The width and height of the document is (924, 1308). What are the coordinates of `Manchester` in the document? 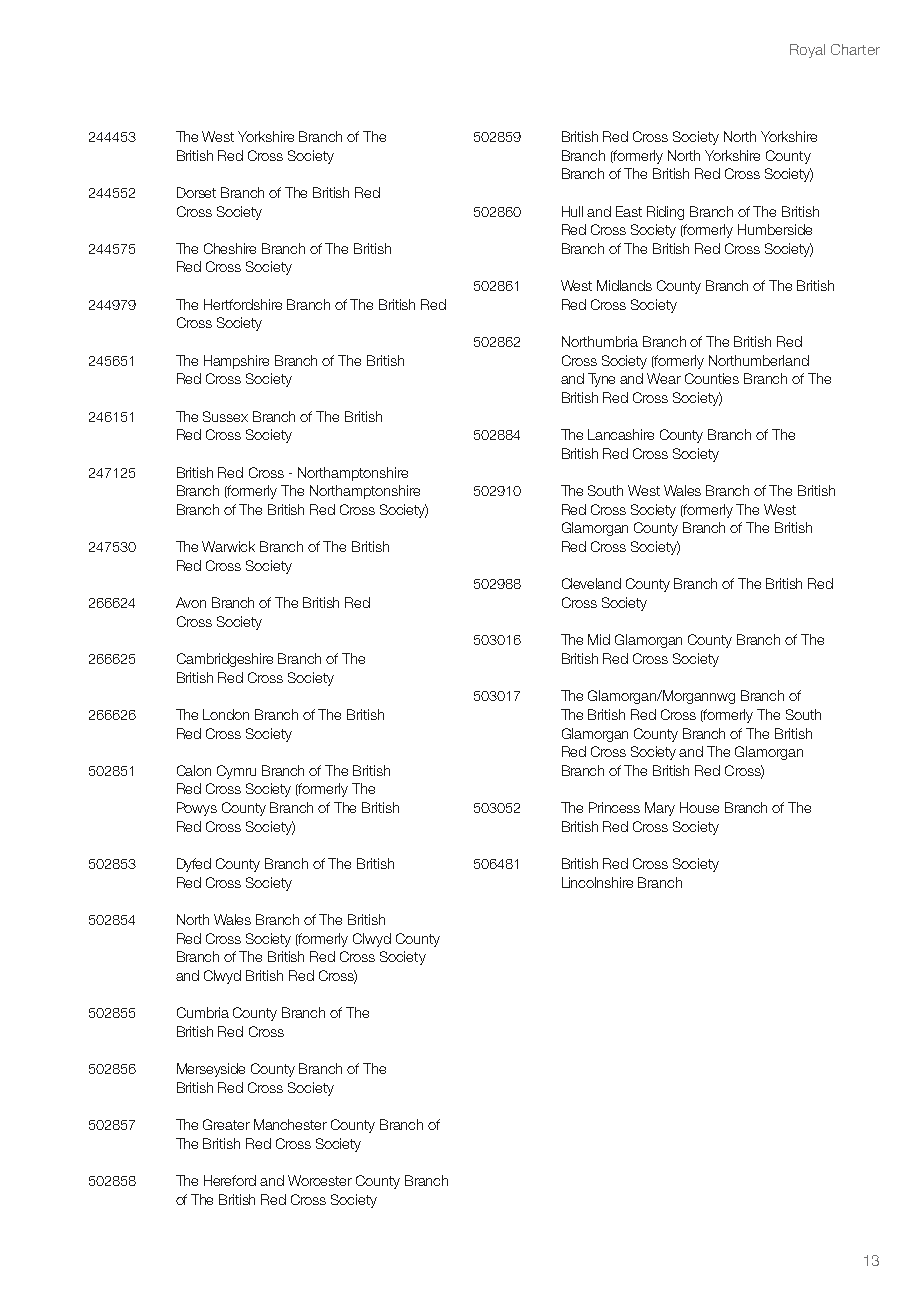 It's located at (290, 1124).
